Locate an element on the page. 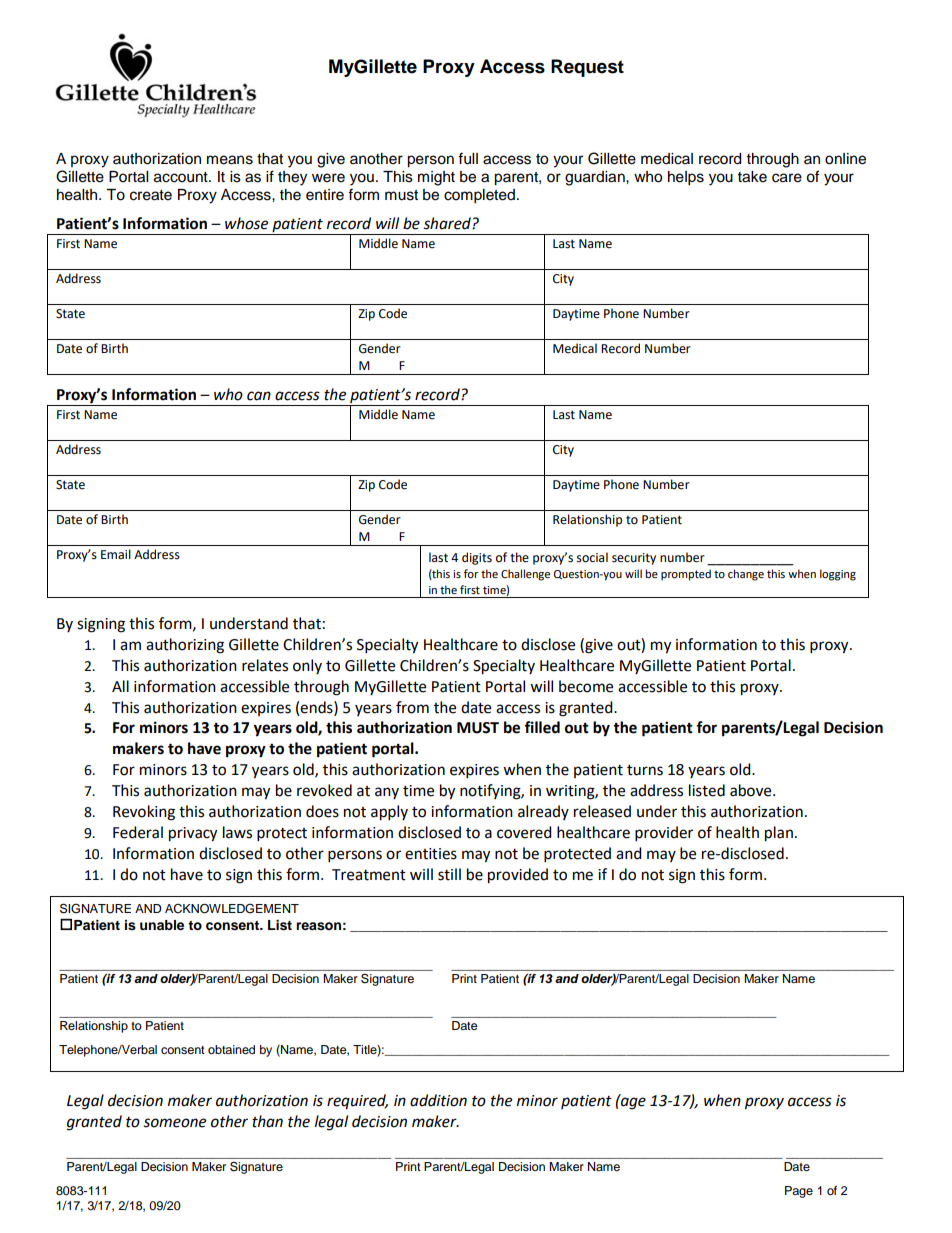  take is located at coordinates (752, 177).
